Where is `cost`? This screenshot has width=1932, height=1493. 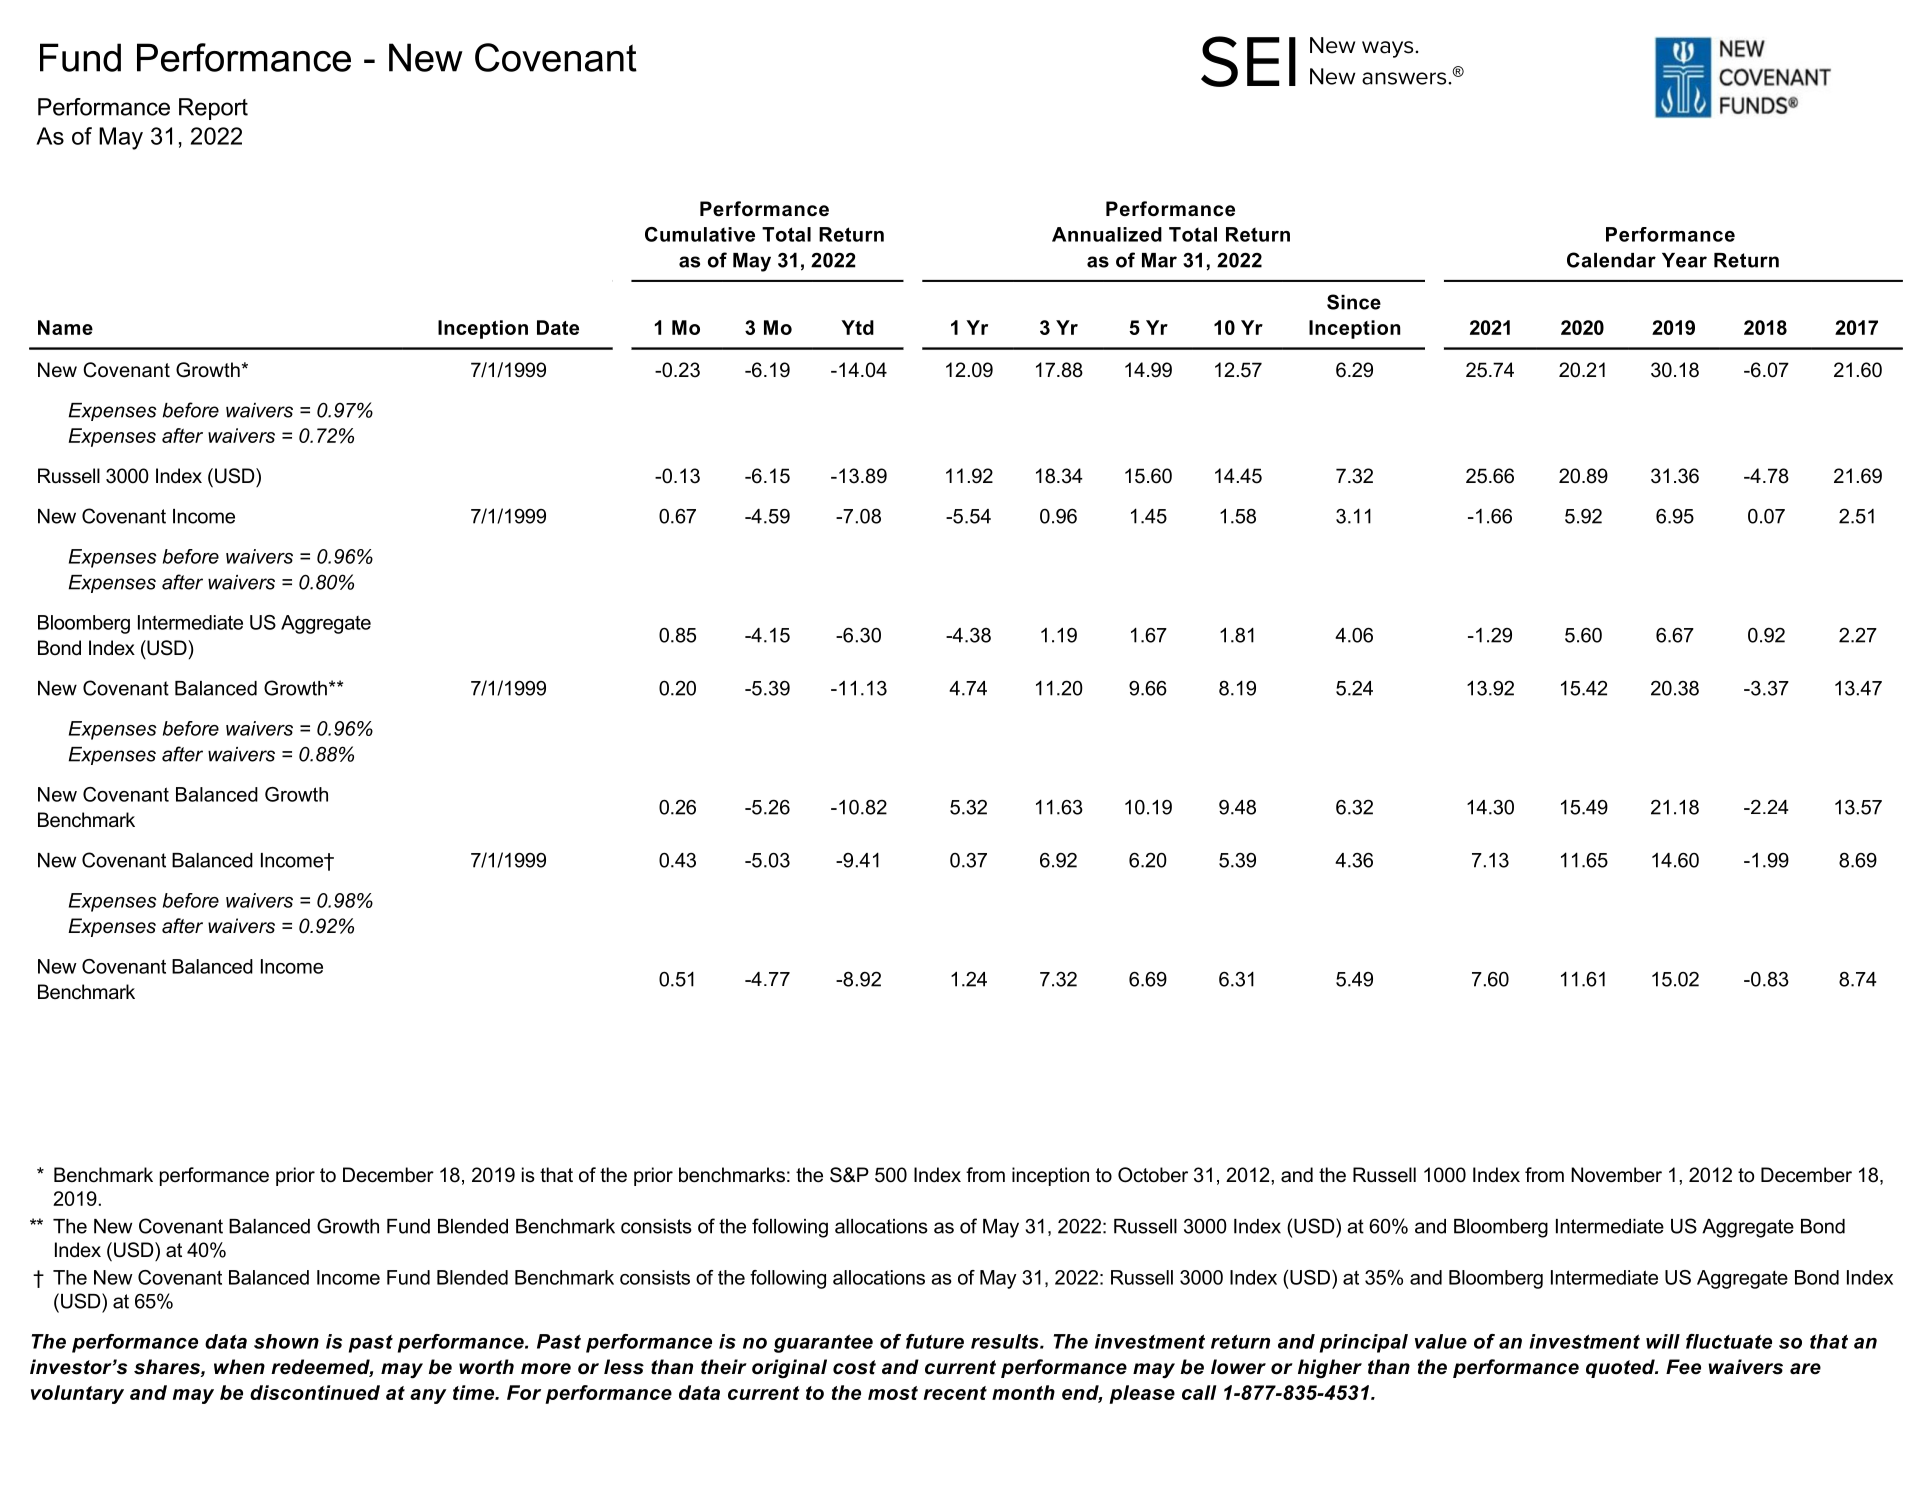
cost is located at coordinates (854, 1367).
